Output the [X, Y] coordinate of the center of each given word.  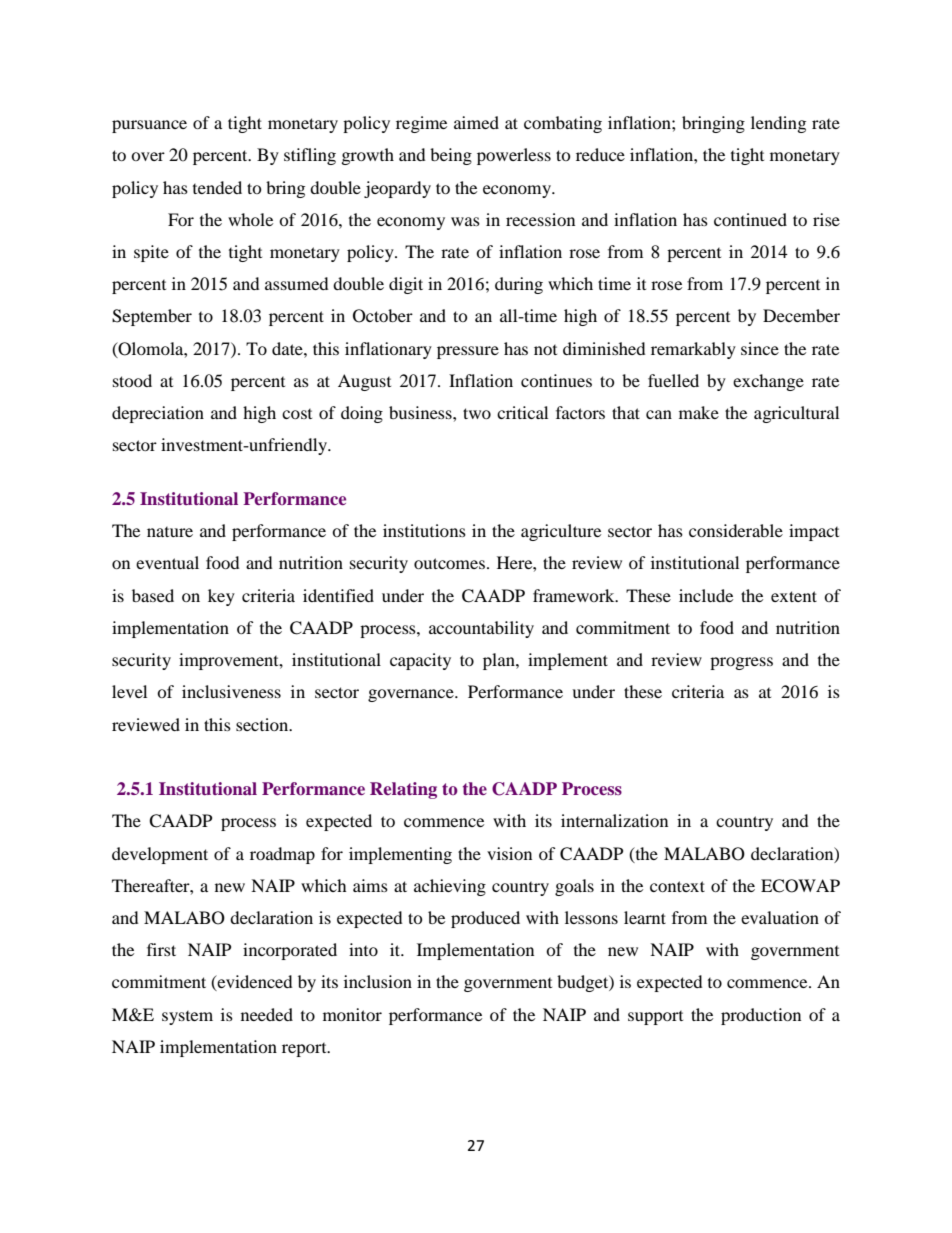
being [451, 156]
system [187, 1018]
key [221, 597]
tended [217, 187]
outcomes [449, 563]
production [761, 1016]
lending [778, 124]
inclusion [378, 981]
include [706, 595]
